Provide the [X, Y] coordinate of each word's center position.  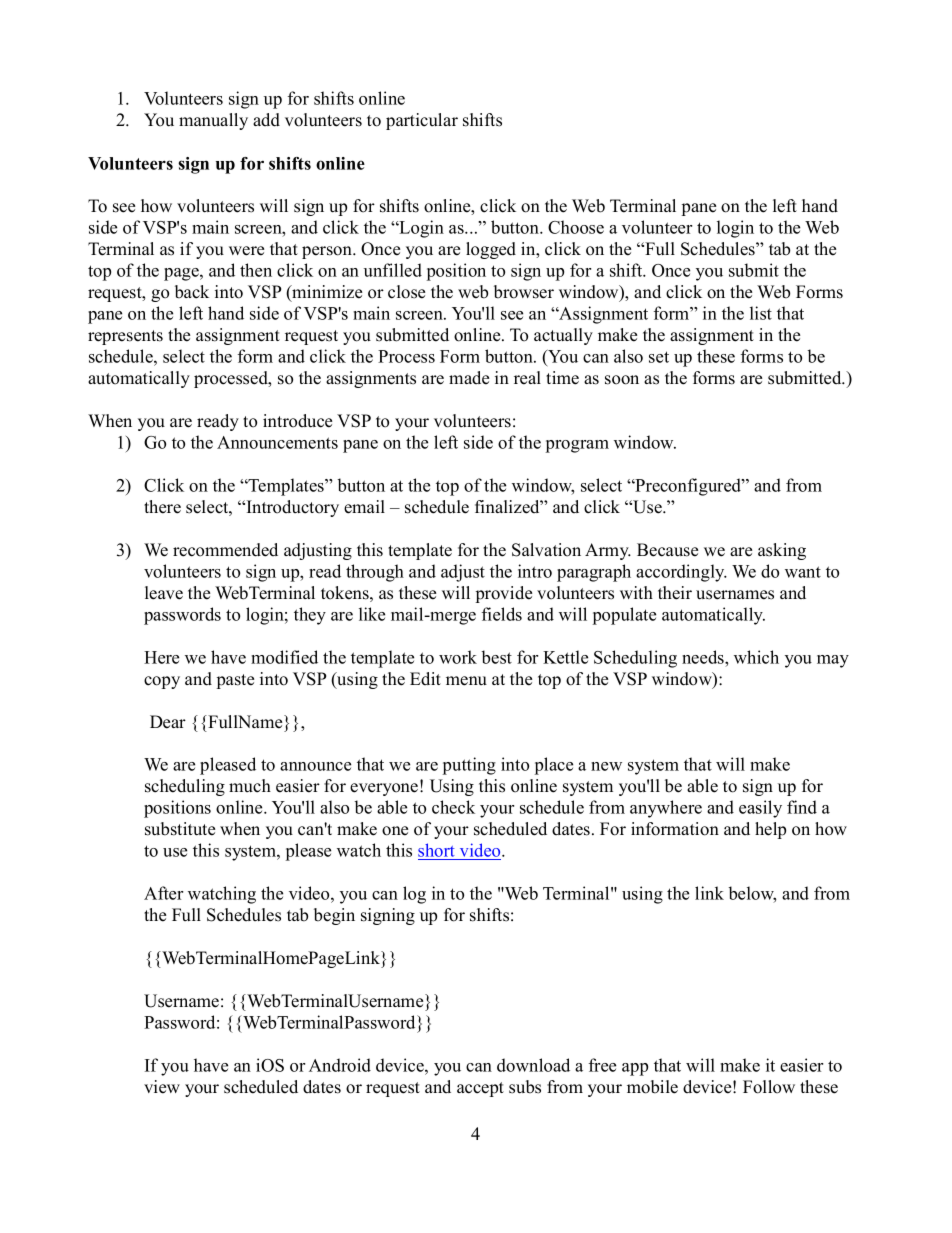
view [162, 1087]
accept [480, 1089]
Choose [576, 227]
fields [502, 614]
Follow [769, 1087]
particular [422, 121]
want [803, 572]
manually [213, 121]
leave [164, 593]
